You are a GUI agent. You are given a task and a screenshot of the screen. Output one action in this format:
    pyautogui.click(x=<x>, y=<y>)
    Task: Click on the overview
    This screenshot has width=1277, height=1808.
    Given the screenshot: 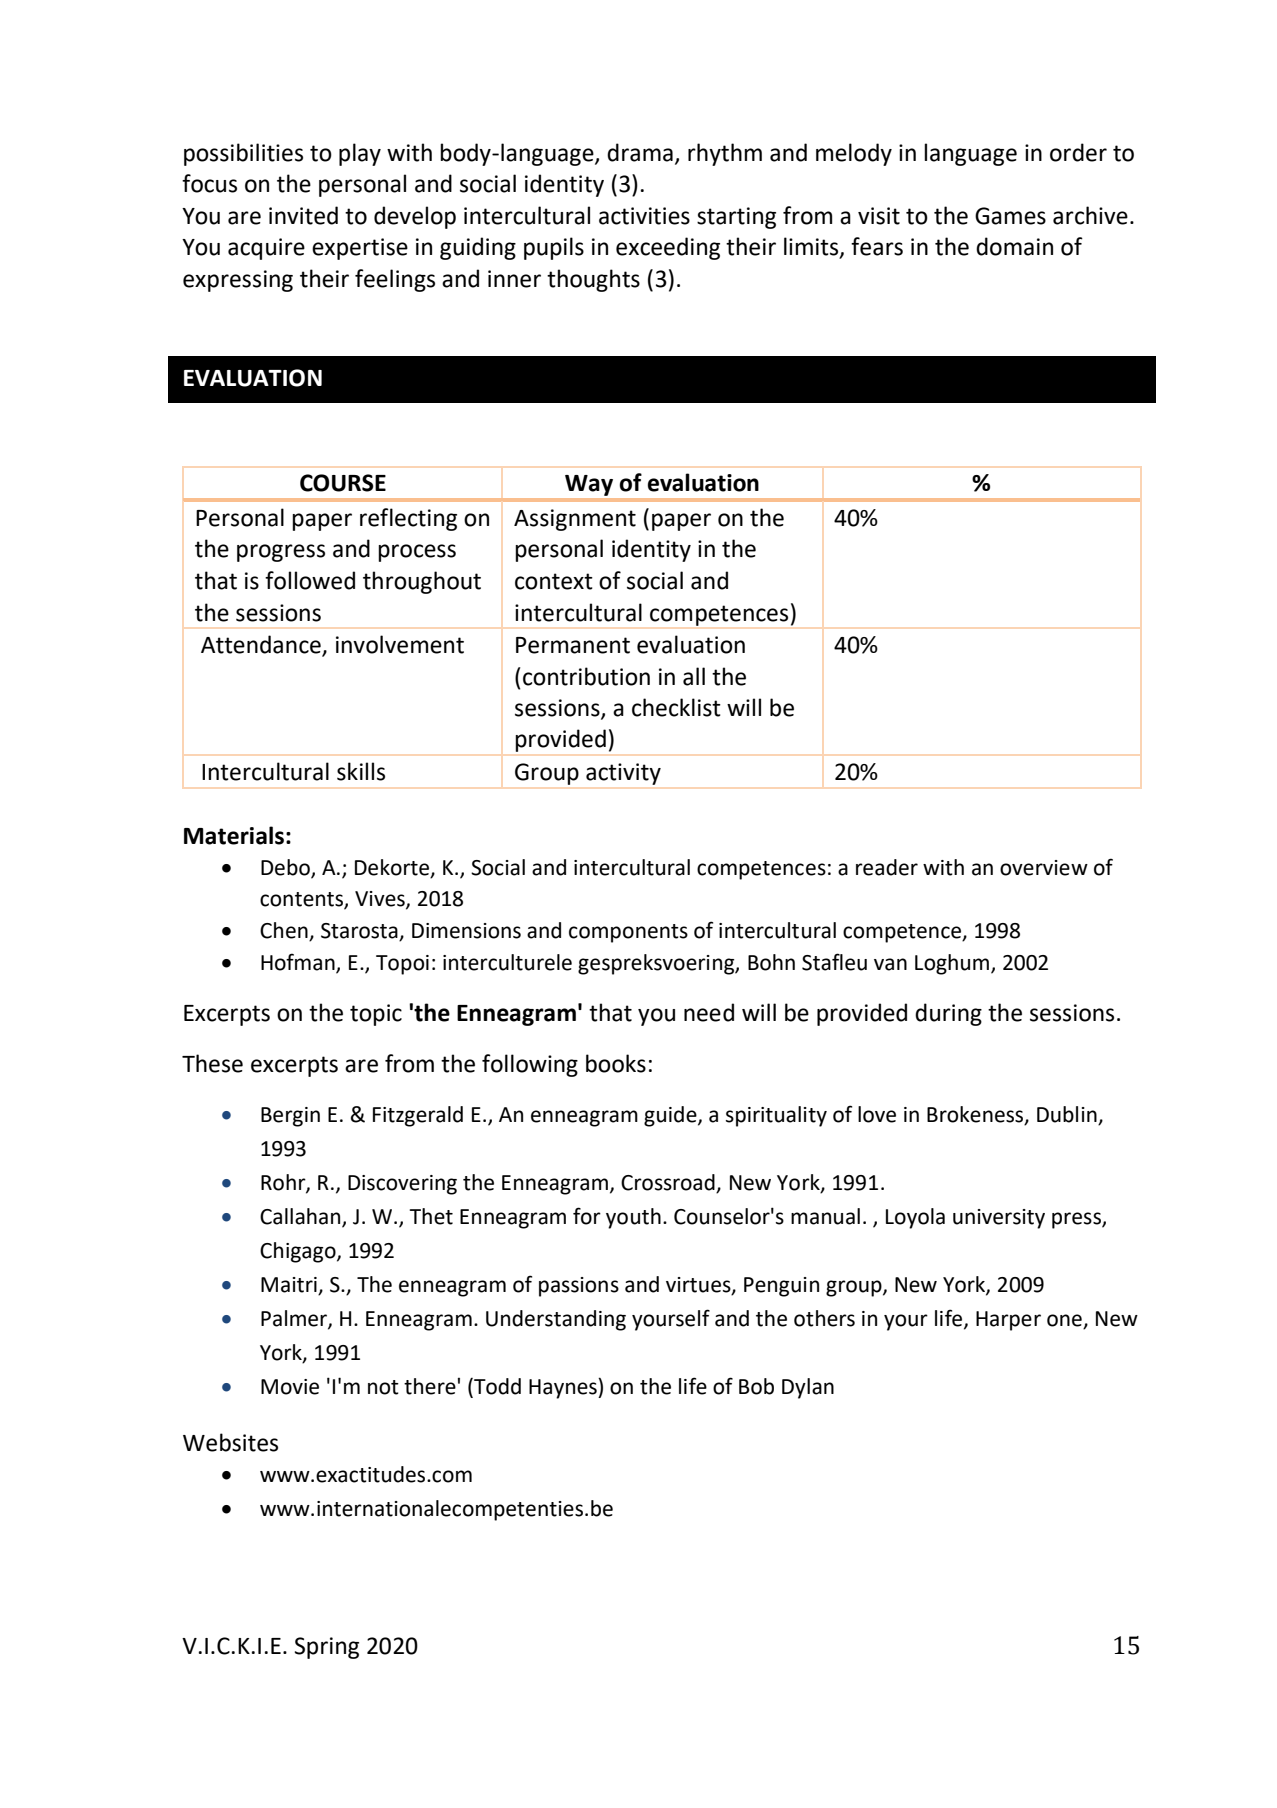 What is the action you would take?
    pyautogui.click(x=1044, y=868)
